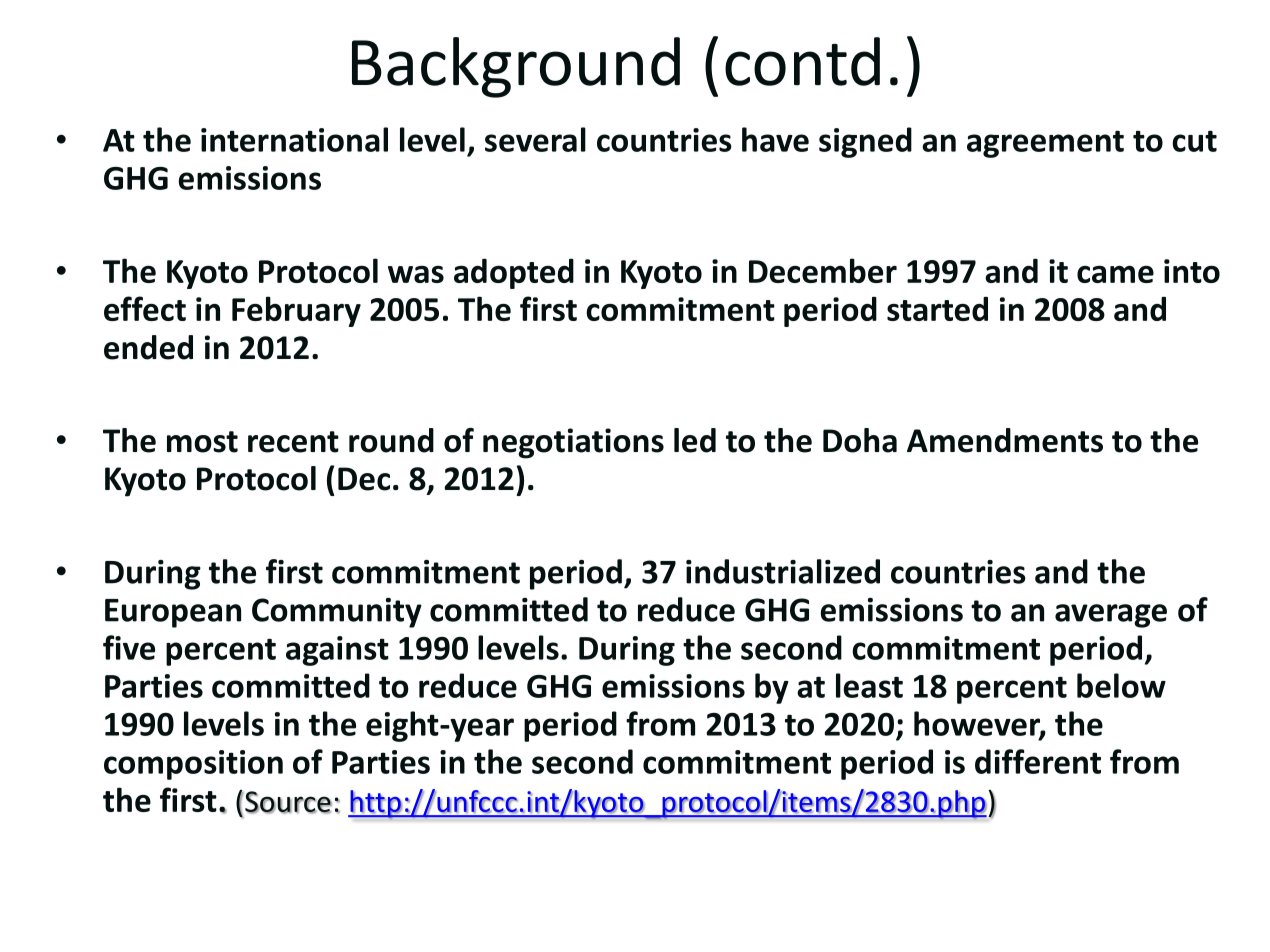 The height and width of the page is (952, 1270). What do you see at coordinates (1005, 440) in the page?
I see `Amendments` at bounding box center [1005, 440].
